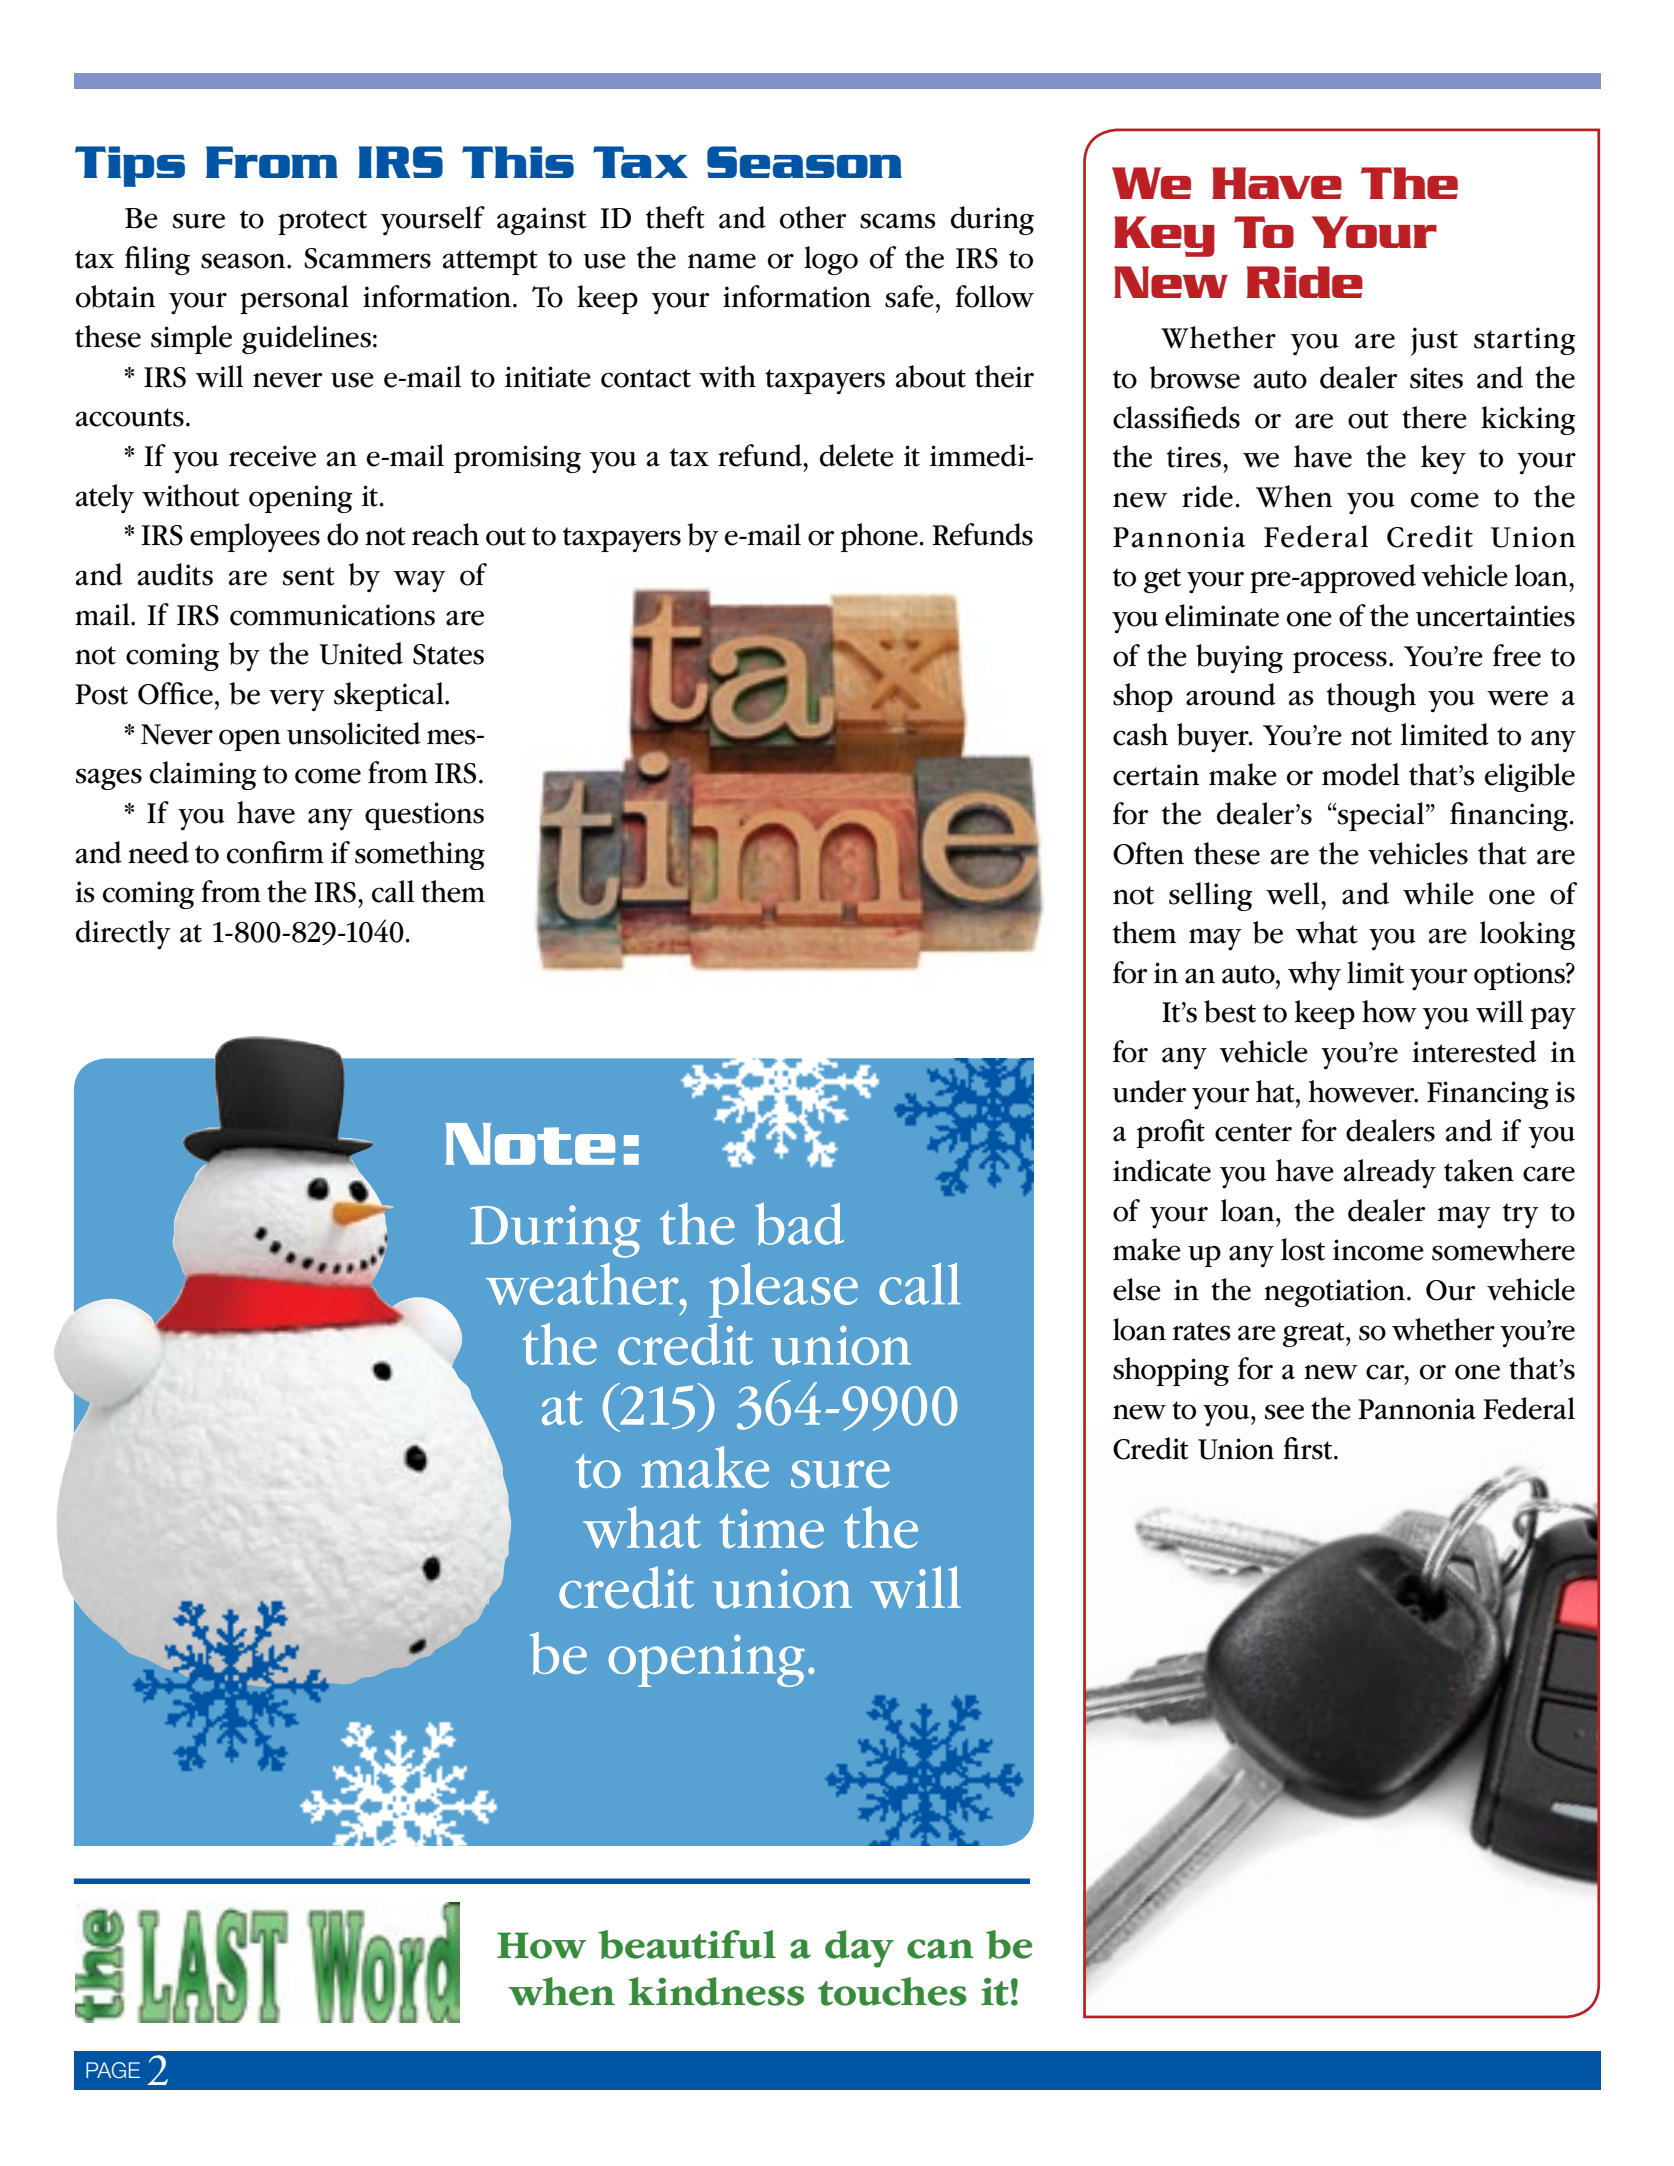 This screenshot has height=2166, width=1674. Describe the element at coordinates (113, 2070) in the screenshot. I see `Page` at that location.
